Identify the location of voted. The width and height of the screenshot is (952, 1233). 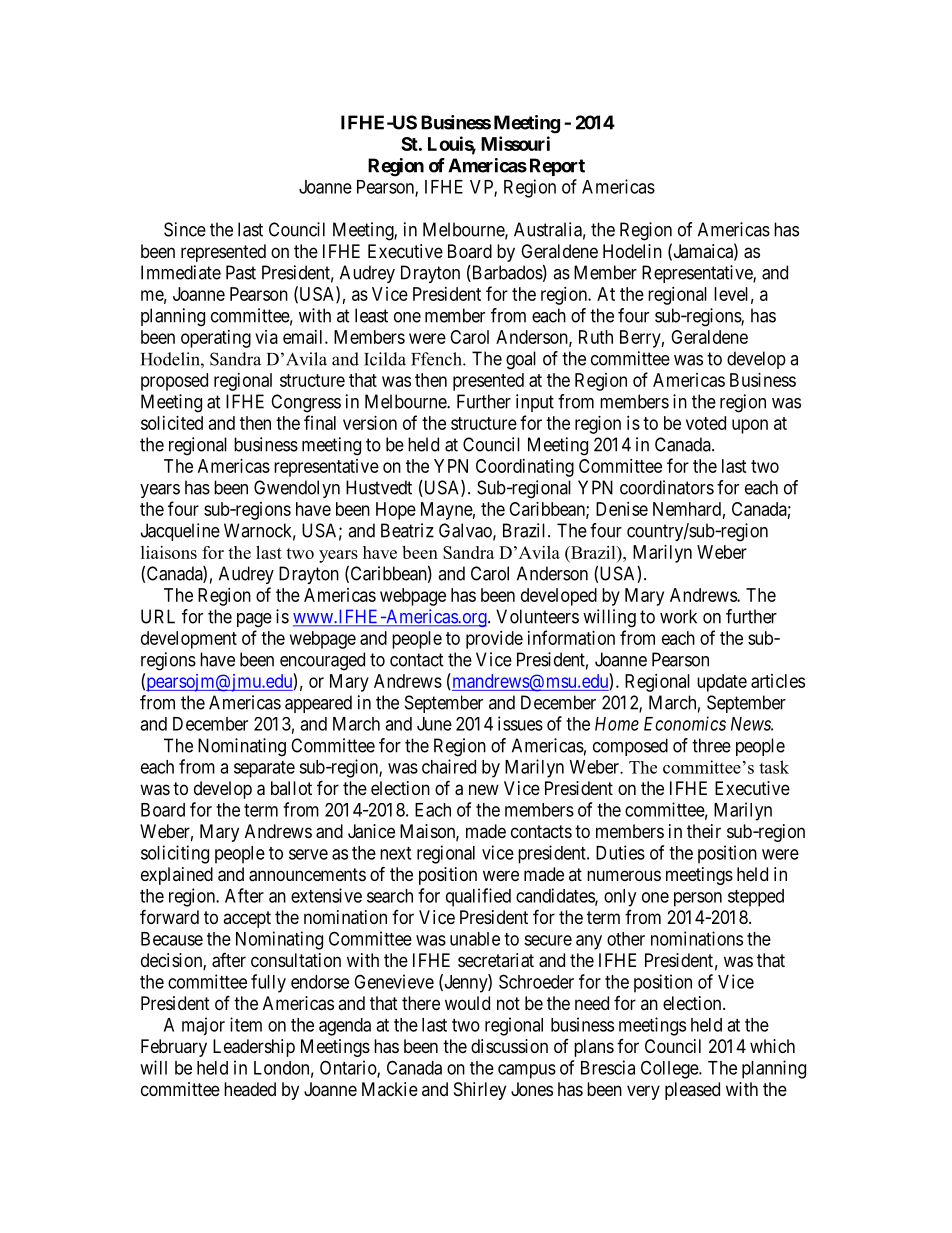
(706, 423).
